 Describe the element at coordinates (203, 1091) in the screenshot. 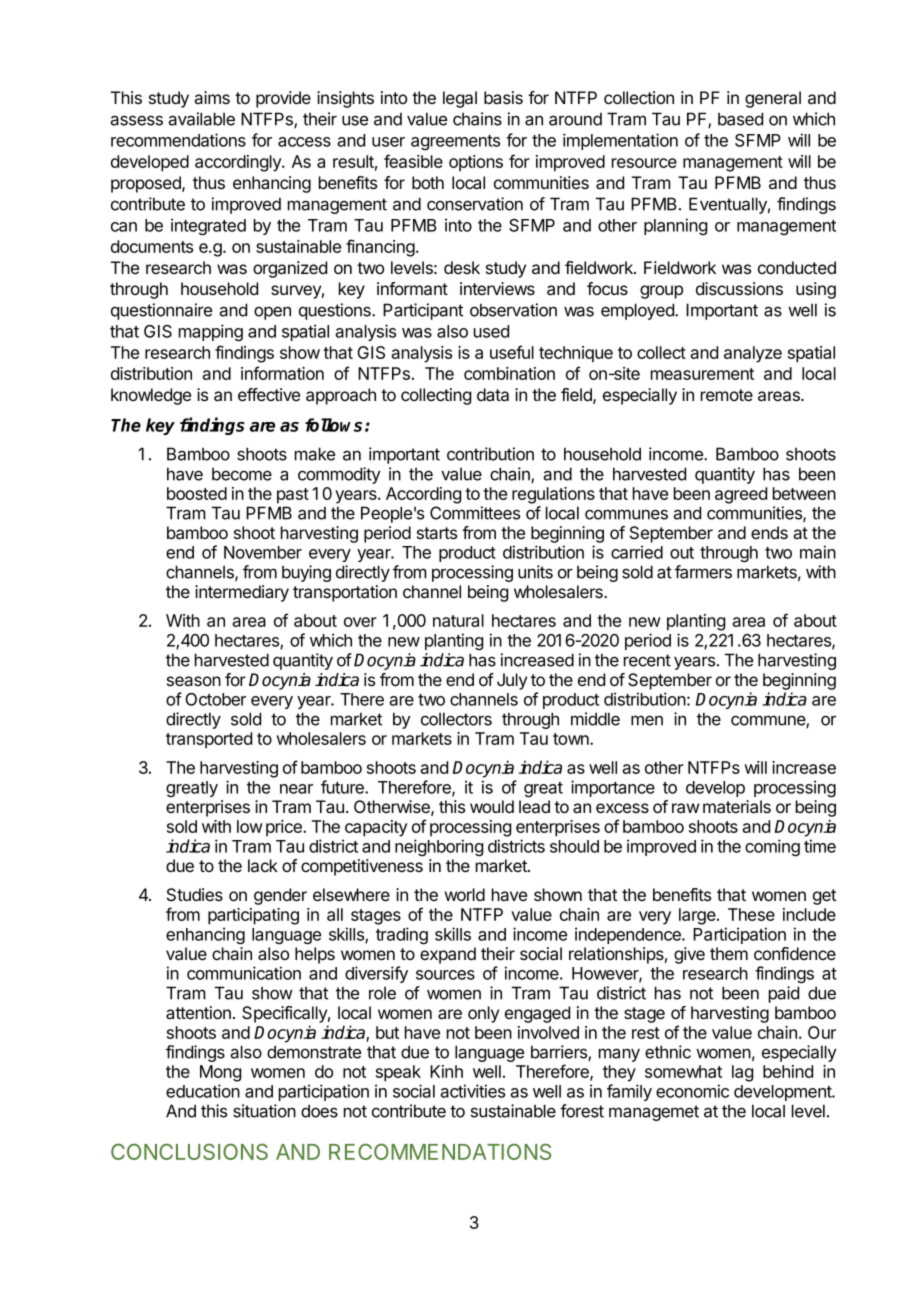

I see `education` at that location.
